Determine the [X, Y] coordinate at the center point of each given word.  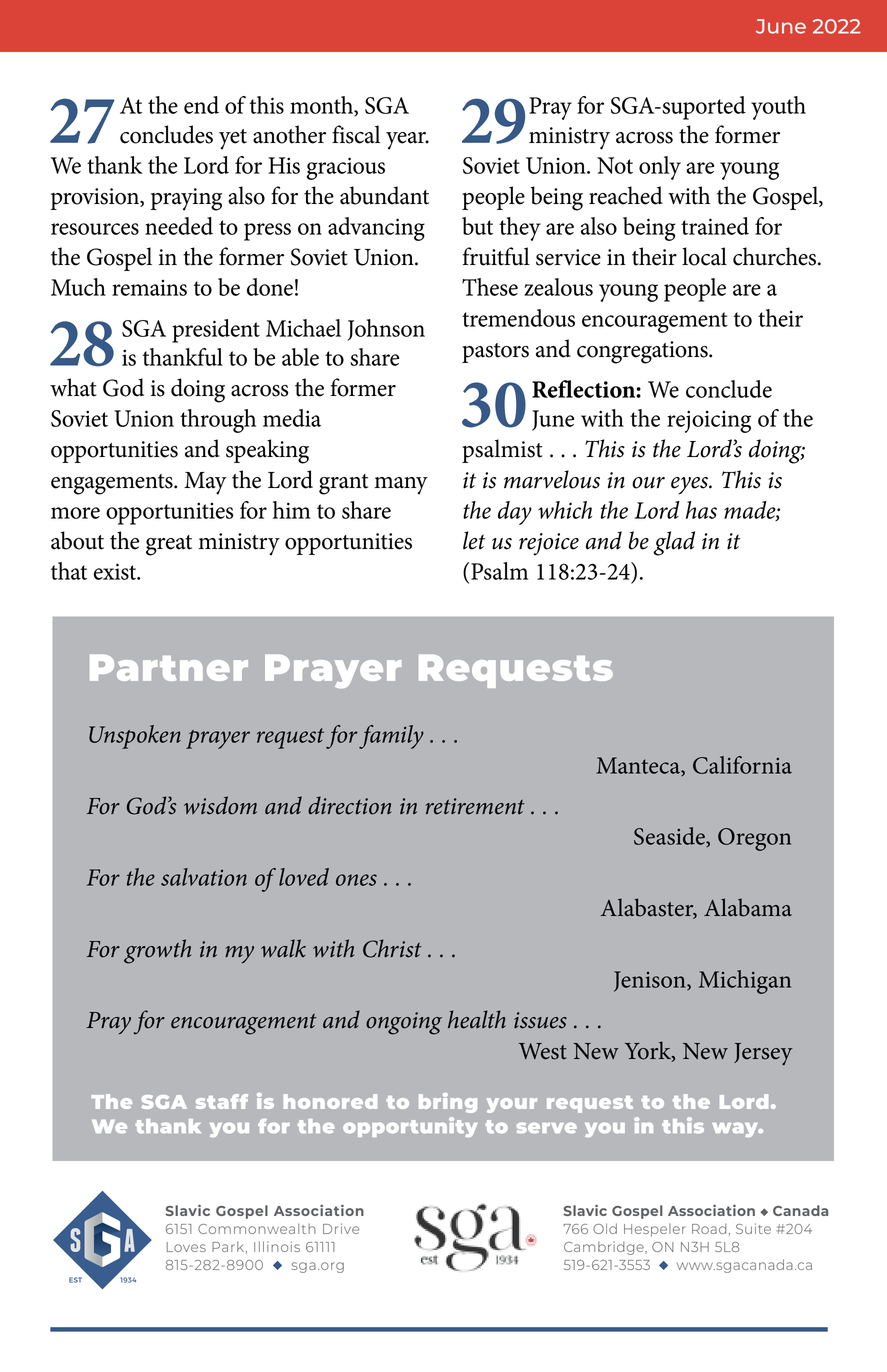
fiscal [356, 134]
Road [709, 1228]
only [660, 168]
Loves [186, 1247]
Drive [341, 1228]
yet [233, 139]
